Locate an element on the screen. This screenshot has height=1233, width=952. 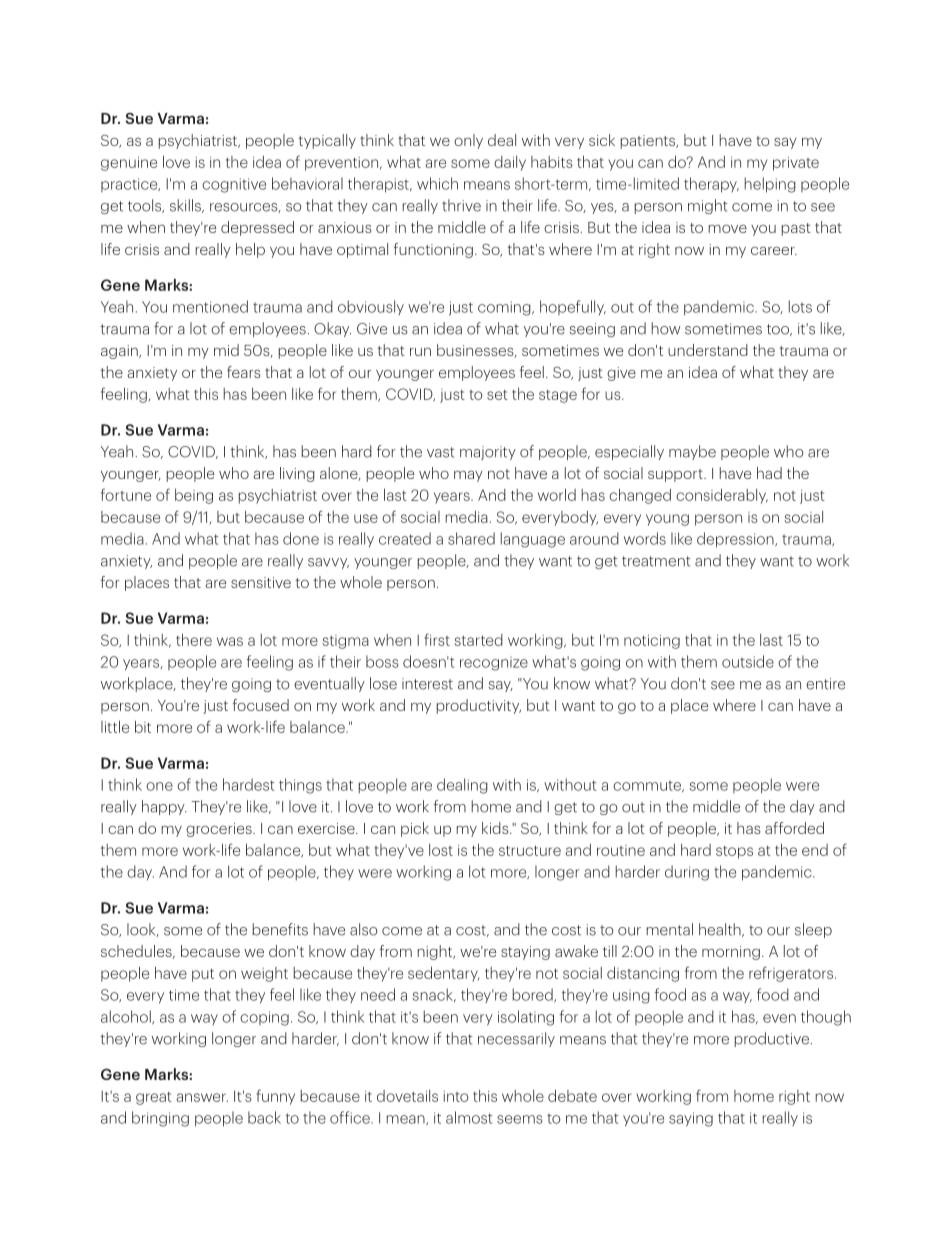
great is located at coordinates (154, 1098).
